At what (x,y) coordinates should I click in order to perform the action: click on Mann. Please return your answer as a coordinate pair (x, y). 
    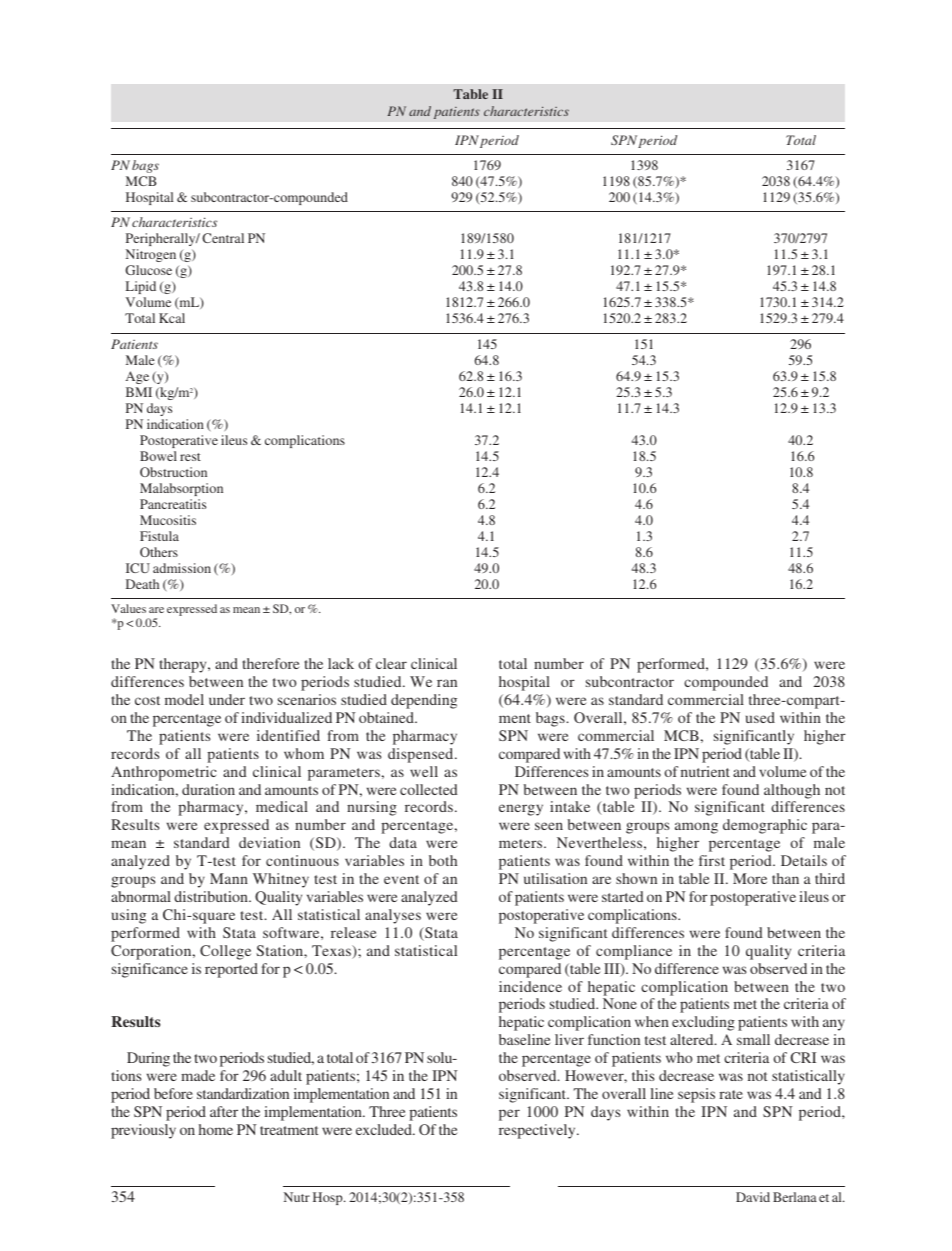
    Looking at the image, I should click on (229, 878).
